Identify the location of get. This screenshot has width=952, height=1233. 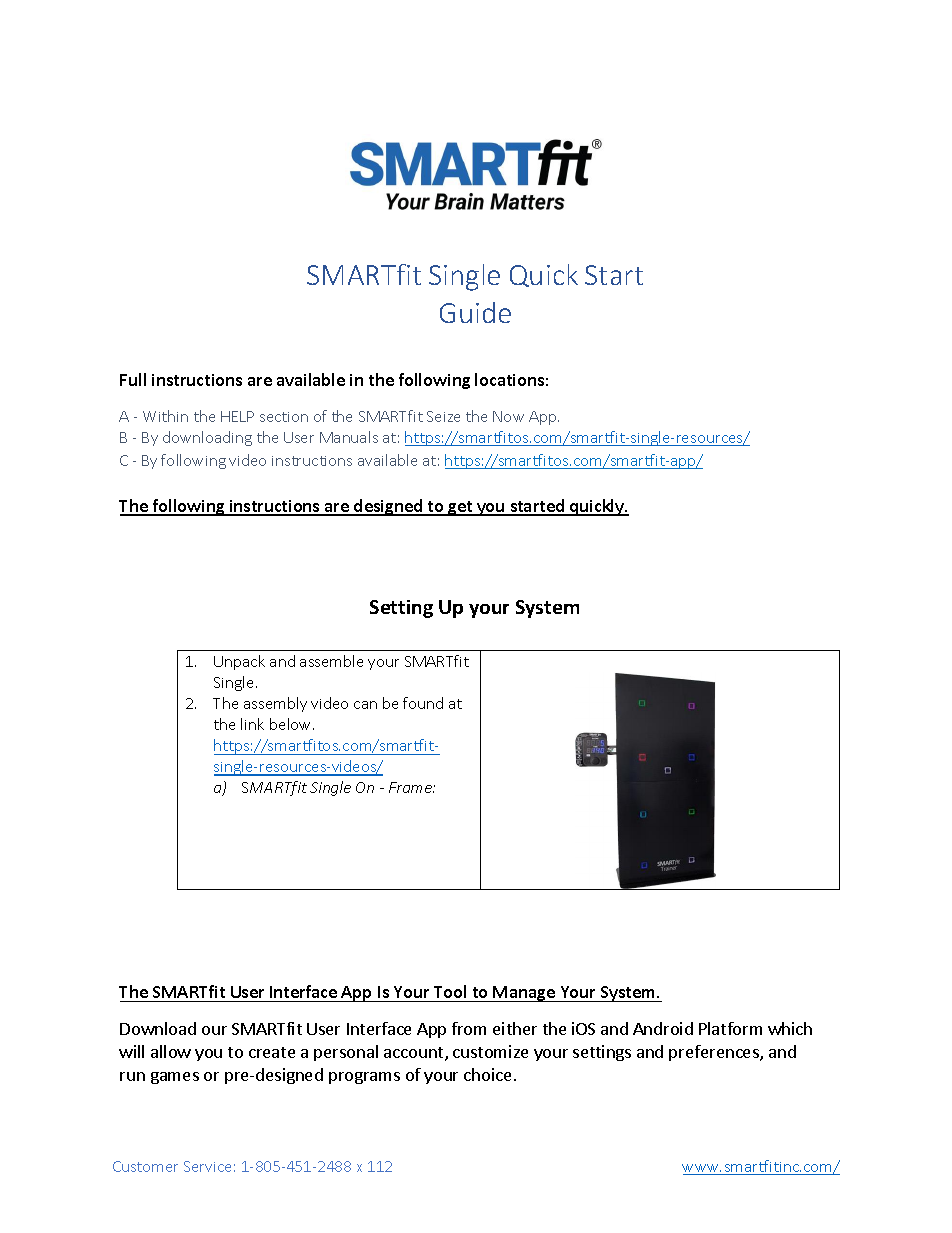
(460, 508).
